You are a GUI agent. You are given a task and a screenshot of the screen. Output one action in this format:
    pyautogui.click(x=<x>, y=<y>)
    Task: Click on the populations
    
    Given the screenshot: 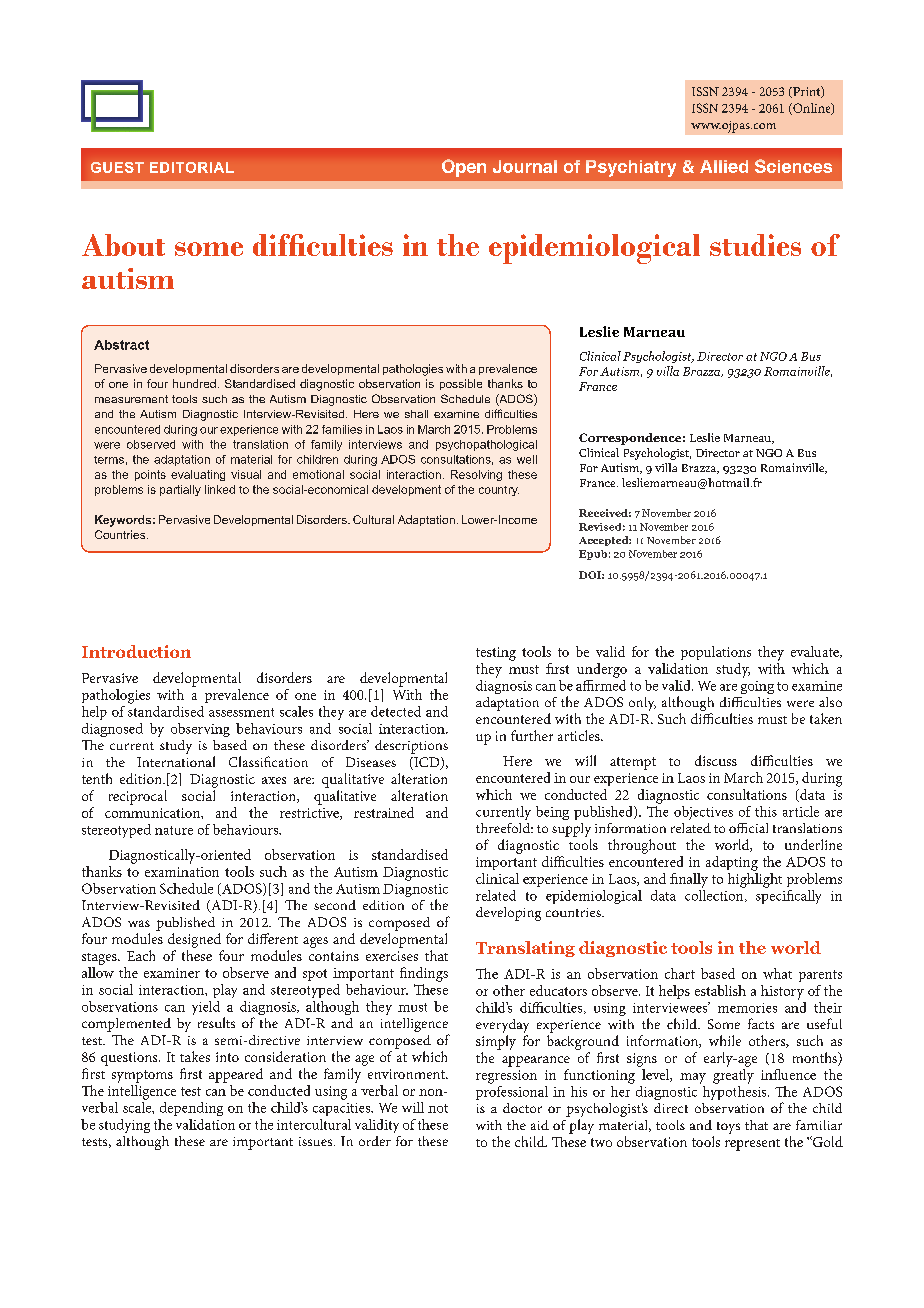 What is the action you would take?
    pyautogui.click(x=716, y=653)
